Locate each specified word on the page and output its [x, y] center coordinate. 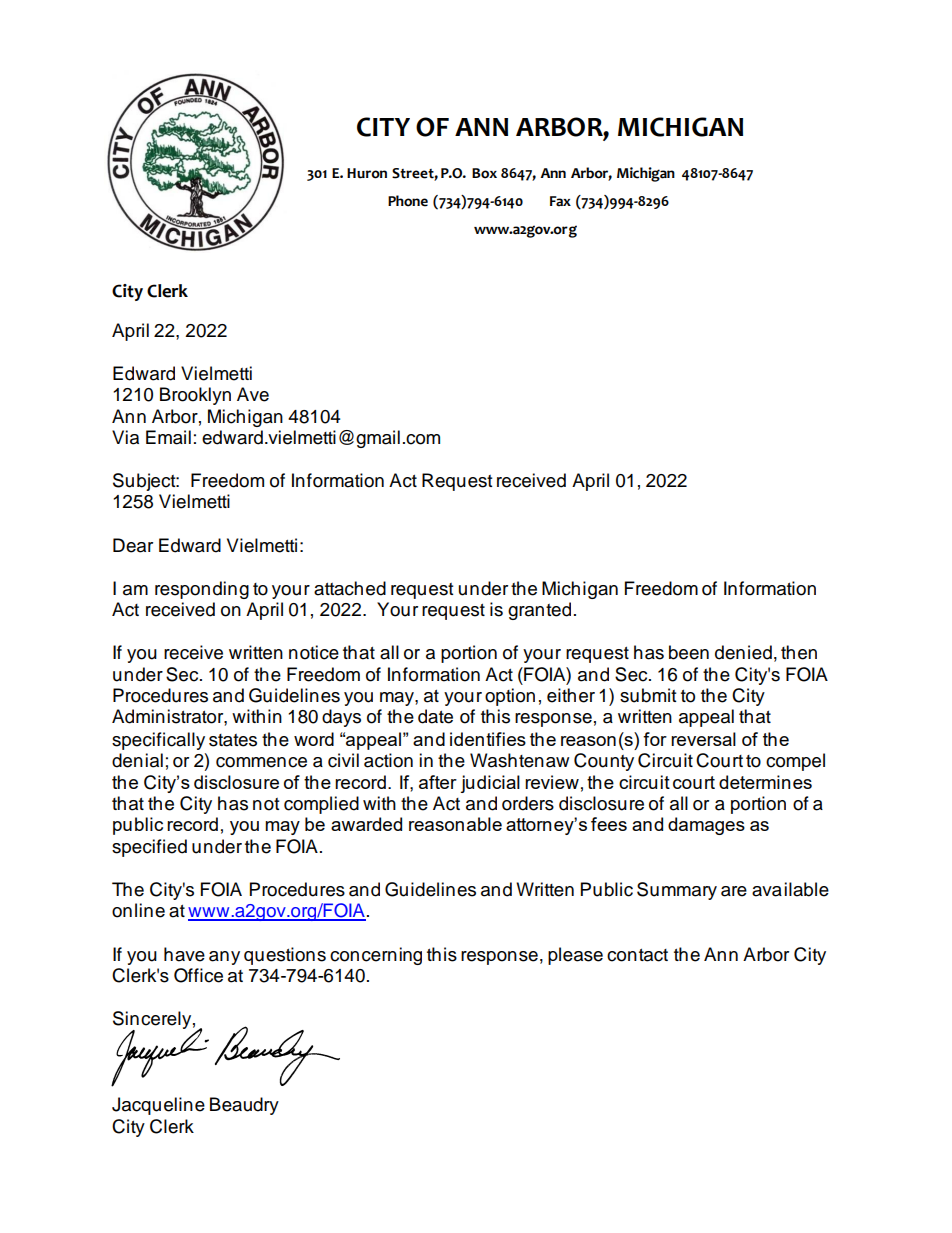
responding [202, 590]
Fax [560, 201]
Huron [367, 173]
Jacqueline [158, 1106]
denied [743, 652]
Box [484, 173]
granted [539, 611]
